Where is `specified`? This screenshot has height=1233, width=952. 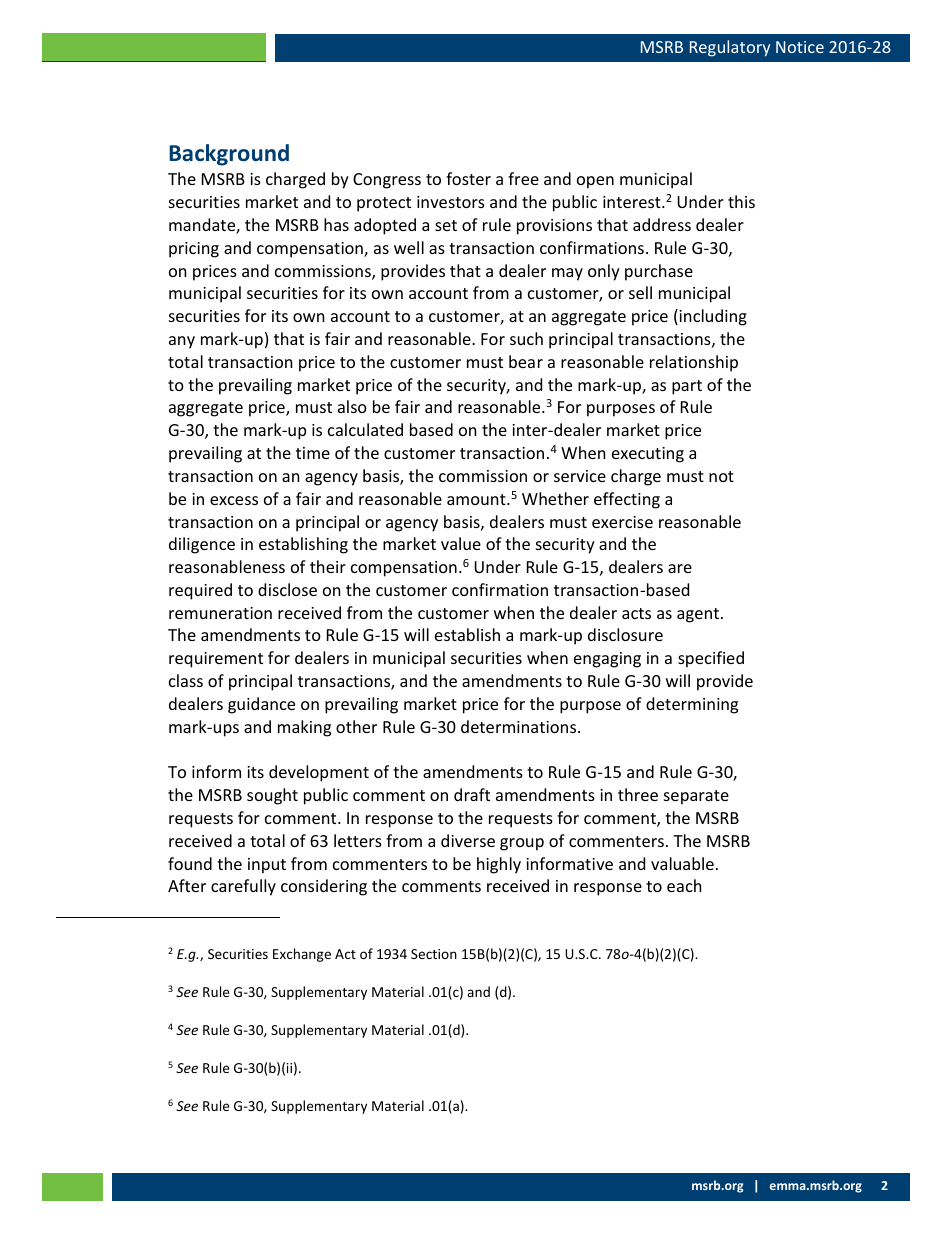
specified is located at coordinates (711, 659).
